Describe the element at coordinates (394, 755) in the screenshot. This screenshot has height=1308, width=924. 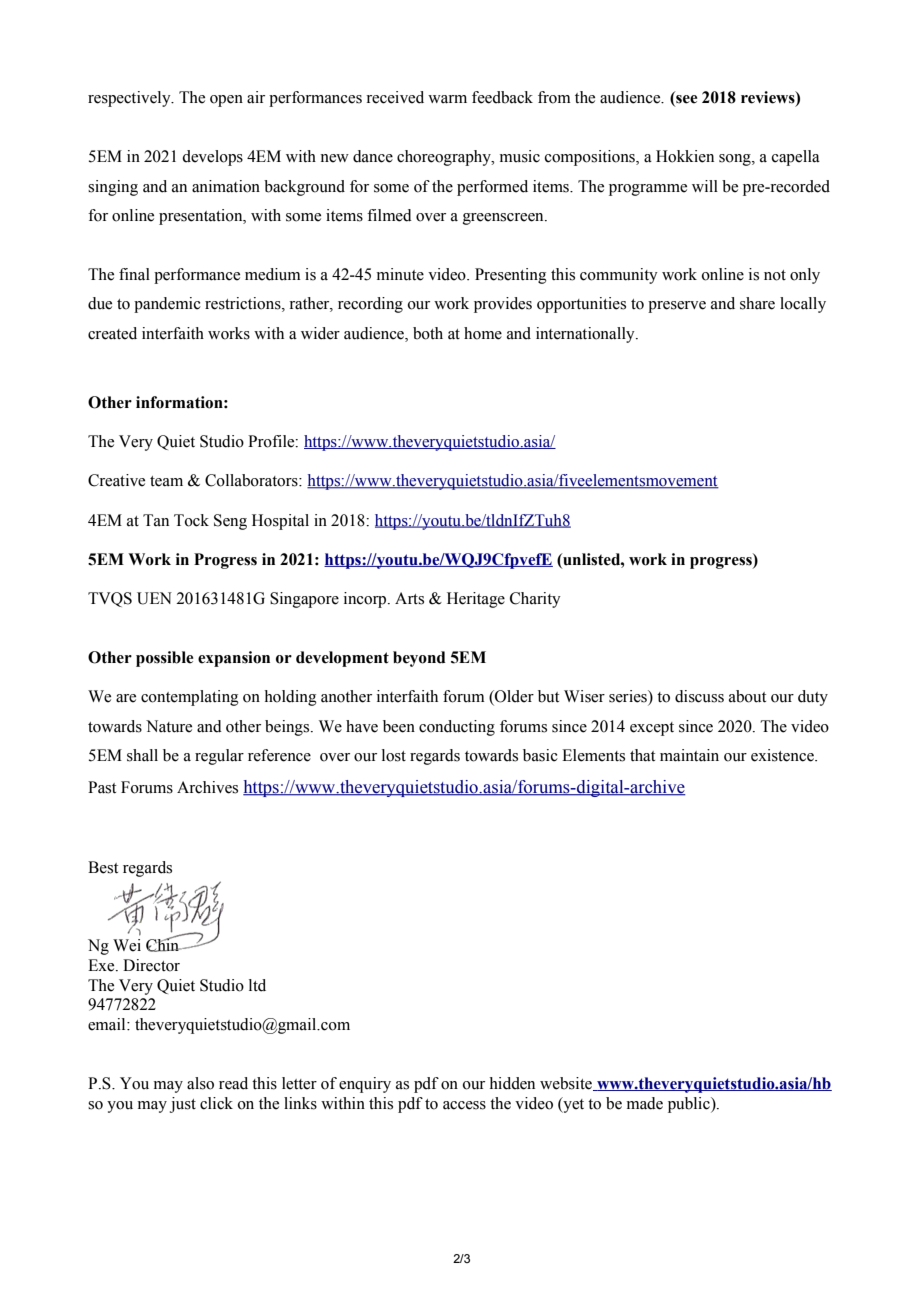
I see `lost` at that location.
